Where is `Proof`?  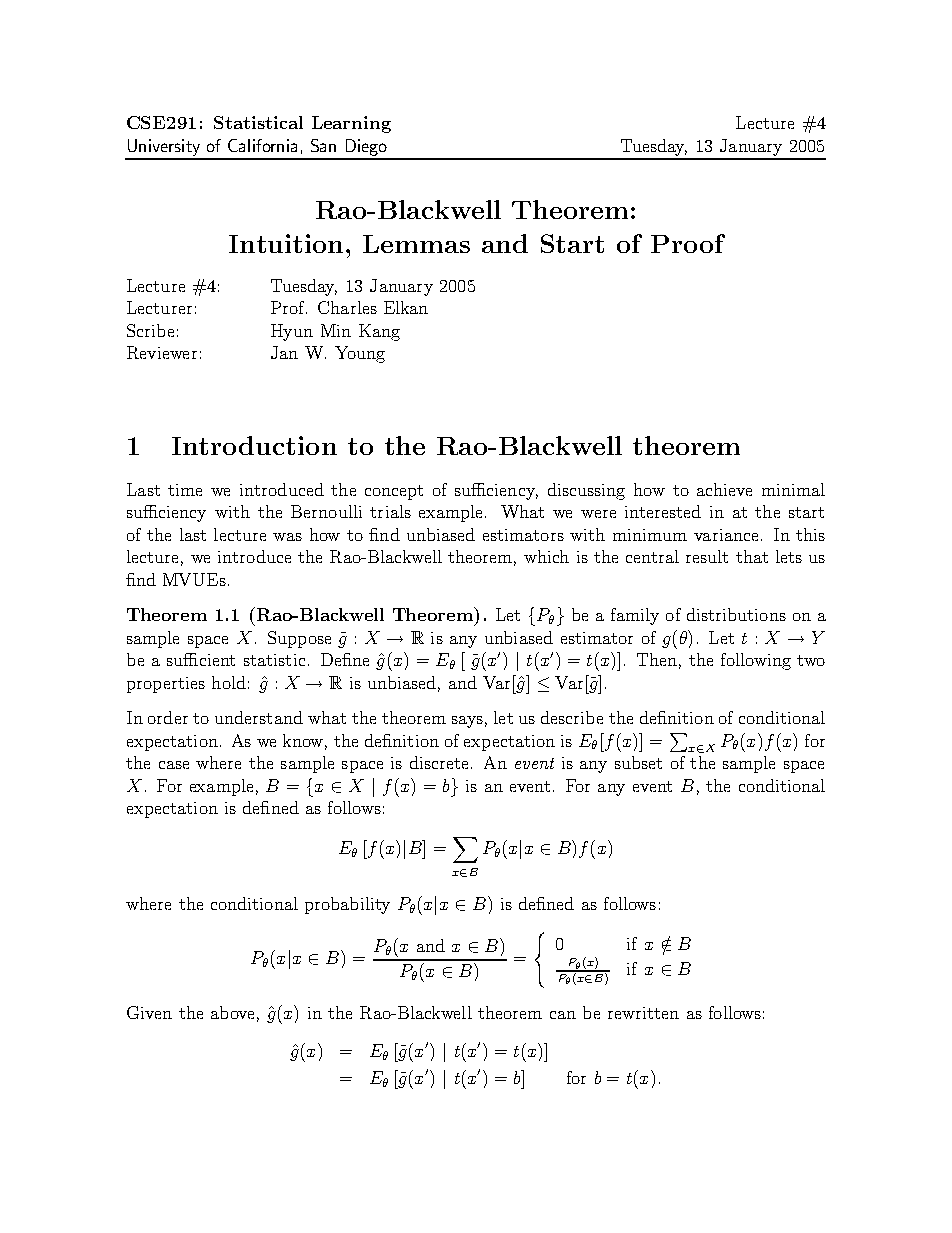
Proof is located at coordinates (688, 243).
